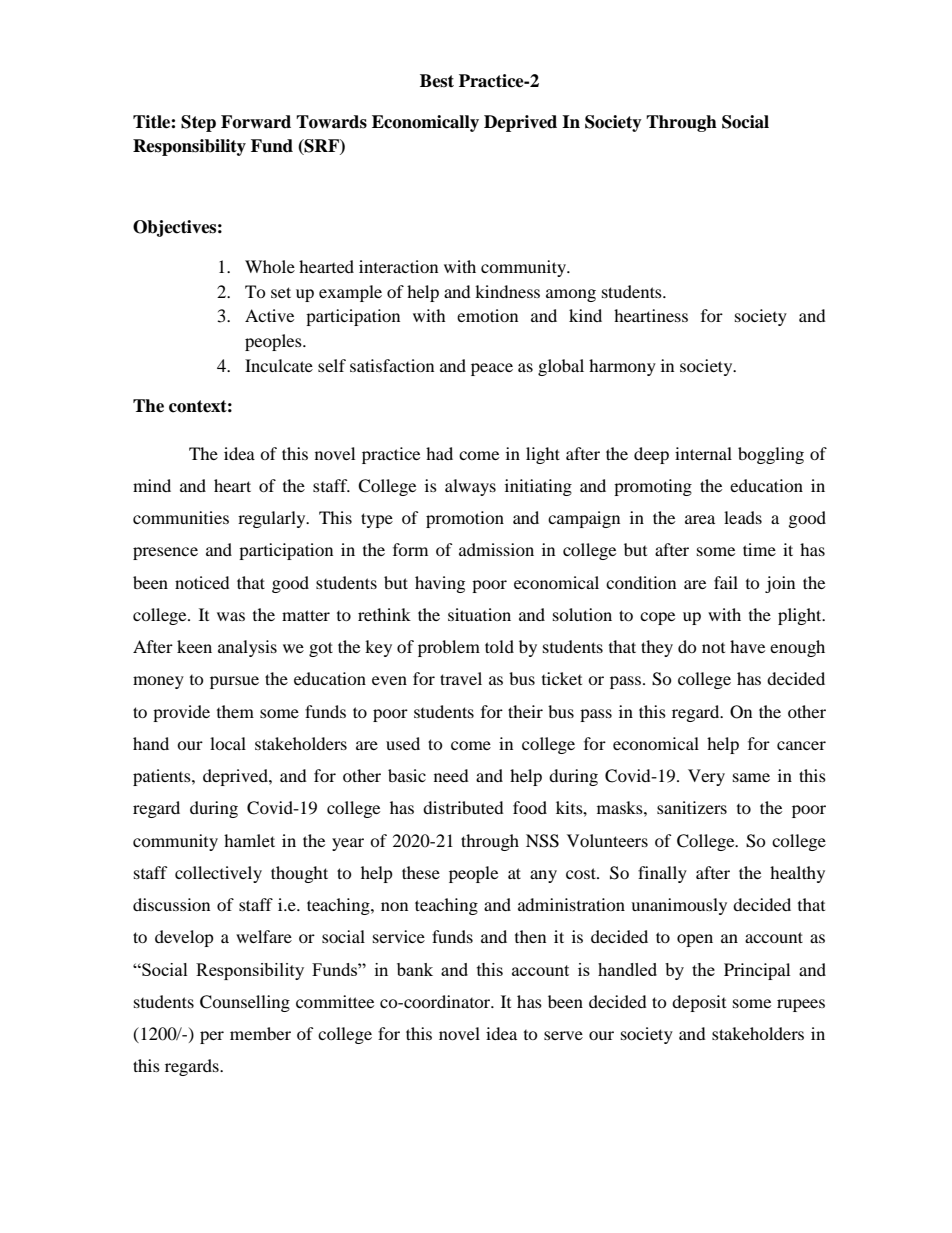 This screenshot has height=1233, width=952. I want to click on travel, so click(461, 678).
